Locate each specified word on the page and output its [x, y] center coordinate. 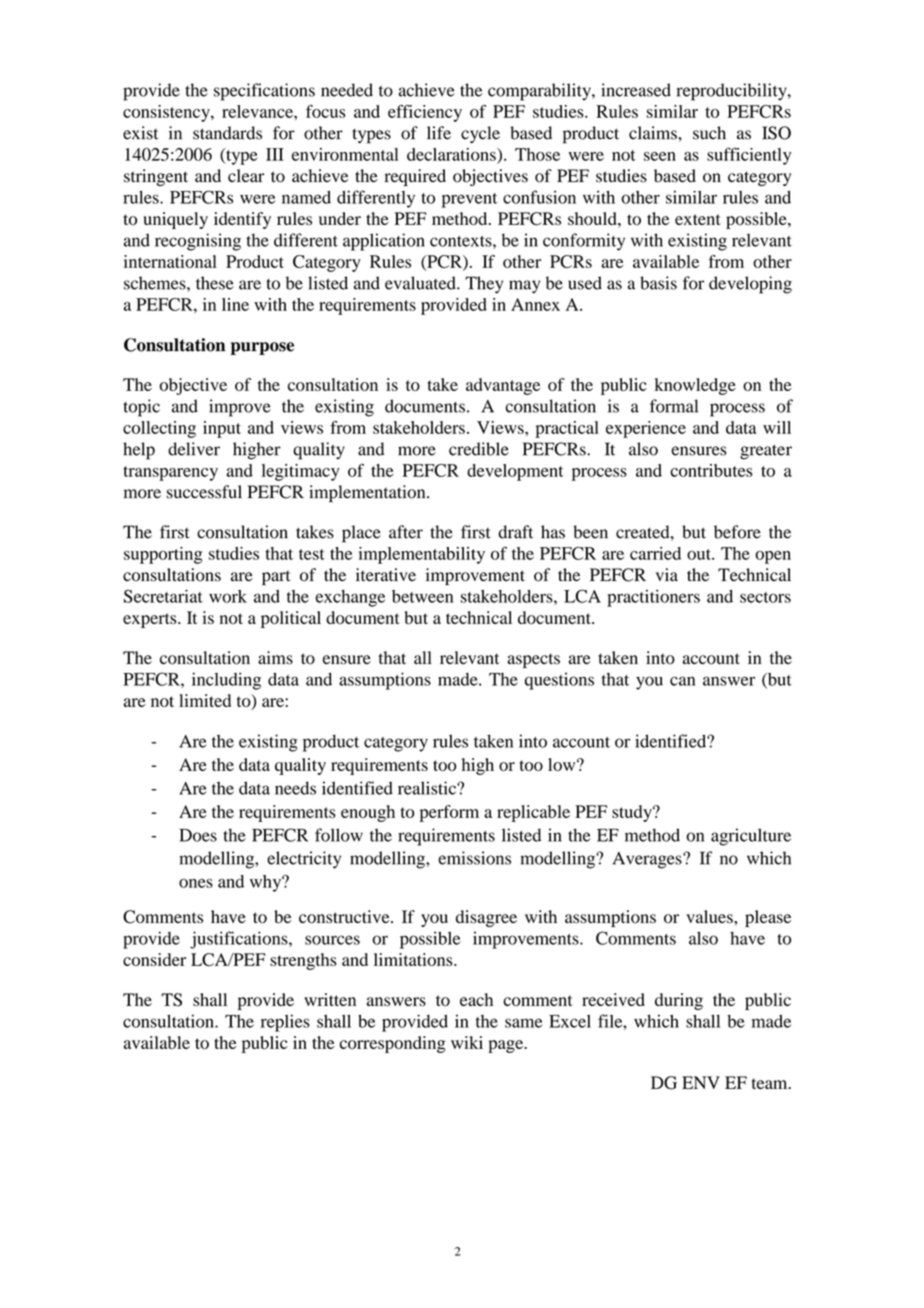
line [235, 304]
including [226, 681]
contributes [711, 470]
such [709, 133]
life [439, 133]
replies [285, 1023]
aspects [533, 660]
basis [658, 283]
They [484, 285]
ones [196, 883]
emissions [474, 858]
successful [204, 492]
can [682, 681]
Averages [648, 860]
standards [227, 133]
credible [479, 449]
